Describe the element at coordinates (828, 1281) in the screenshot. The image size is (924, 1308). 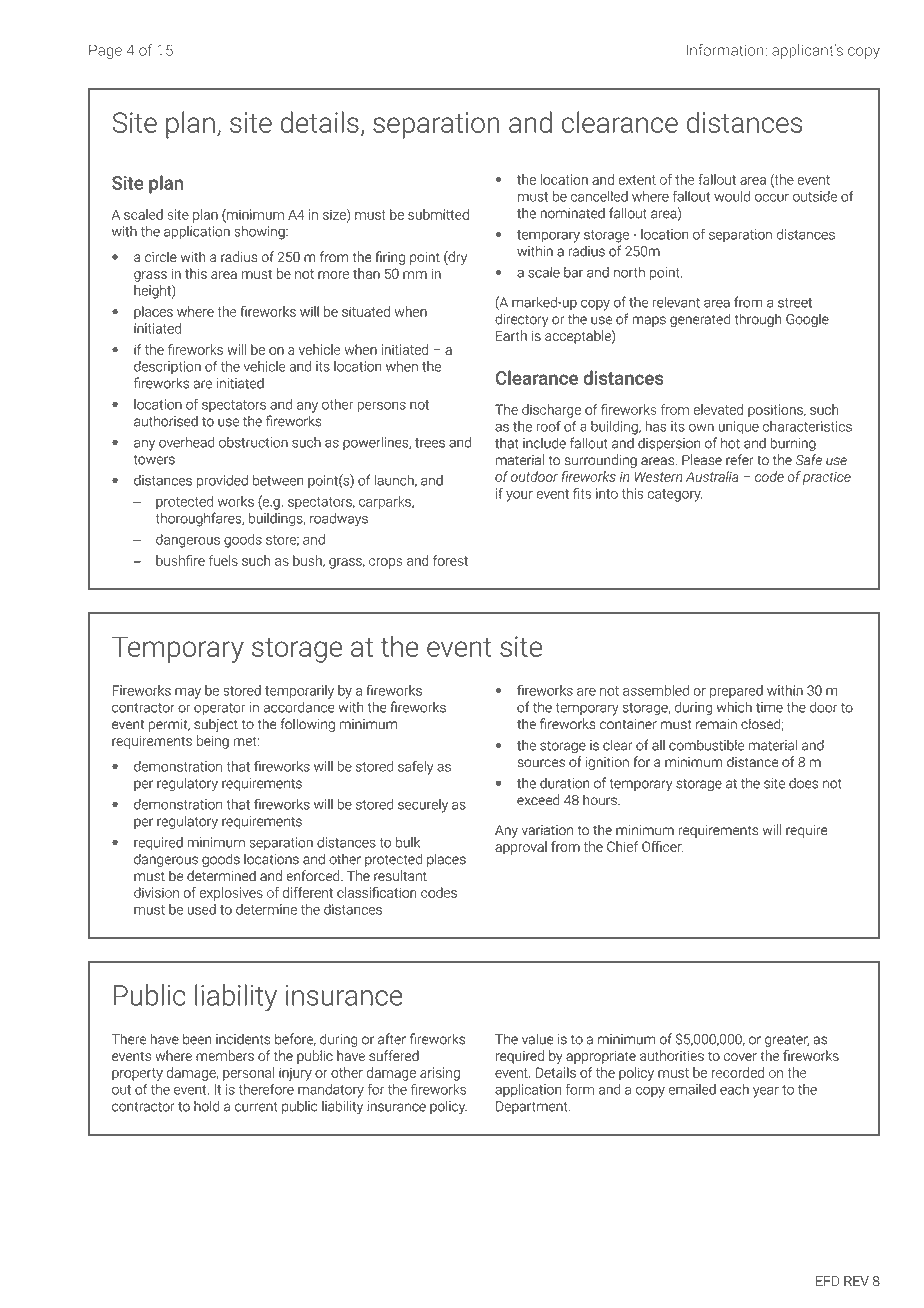
I see `EFD` at that location.
